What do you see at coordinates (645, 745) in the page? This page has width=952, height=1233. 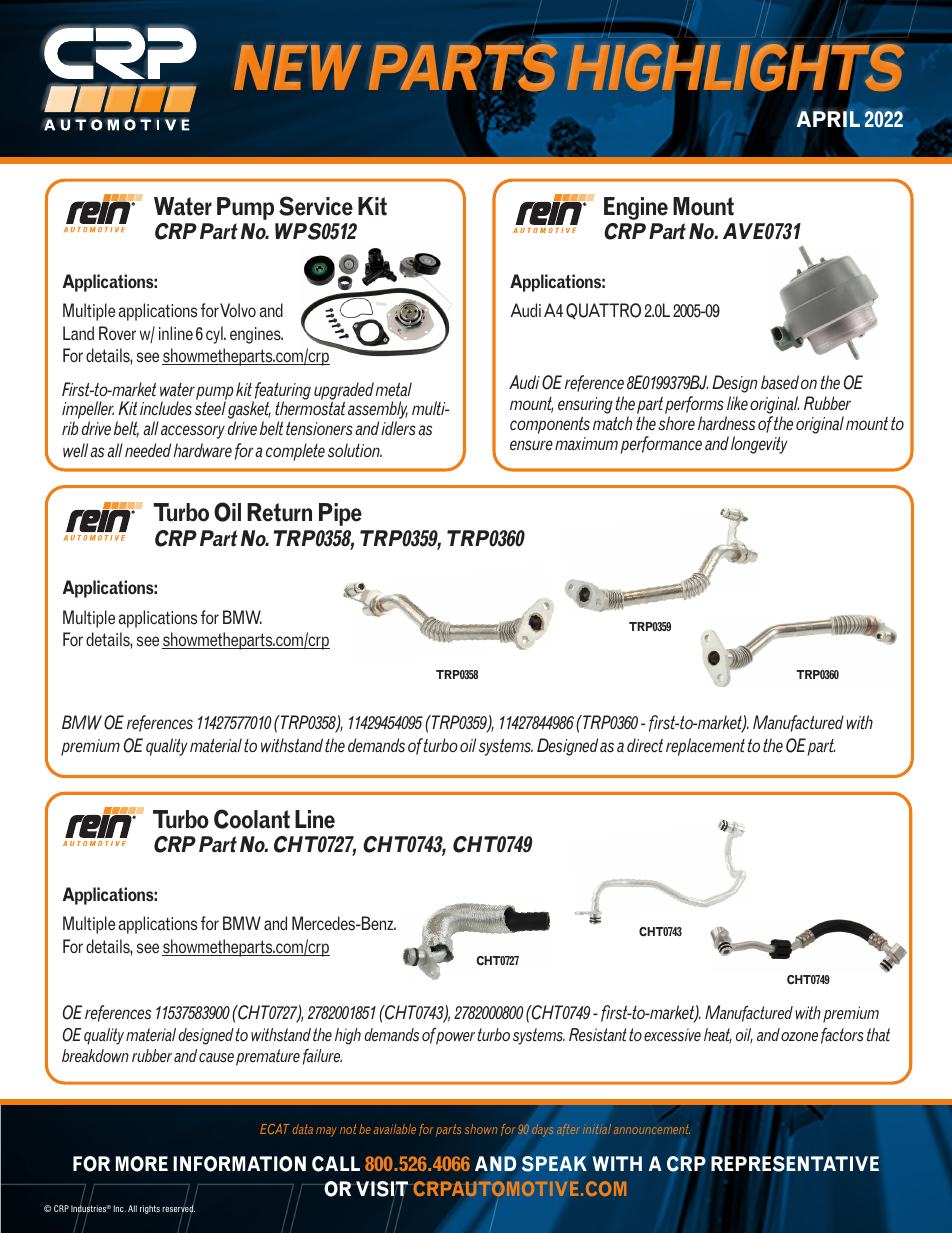 I see `direct` at bounding box center [645, 745].
